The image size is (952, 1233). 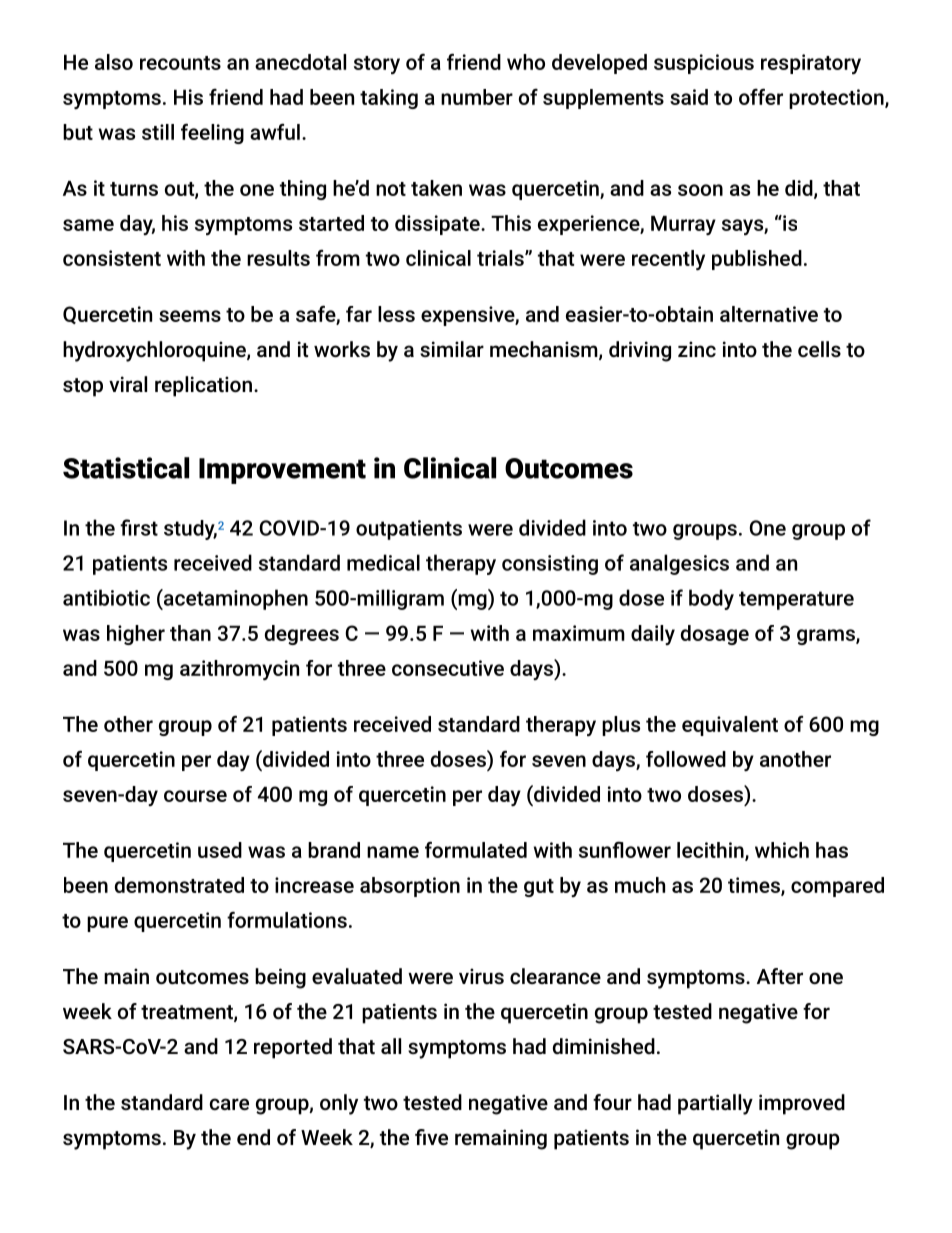 I want to click on recounts, so click(x=180, y=63).
